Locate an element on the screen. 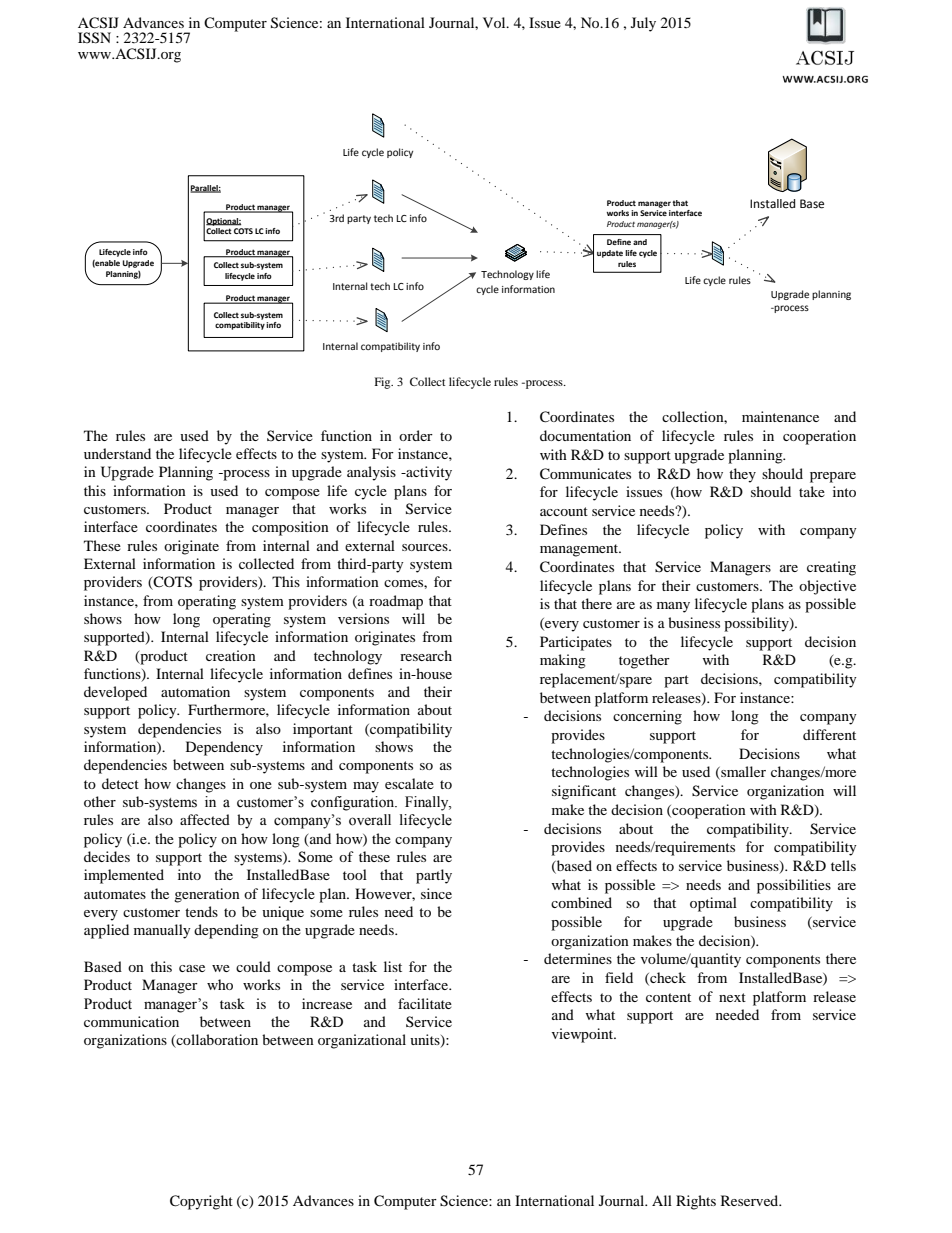 This screenshot has height=1233, width=952. Copyright is located at coordinates (201, 1202).
